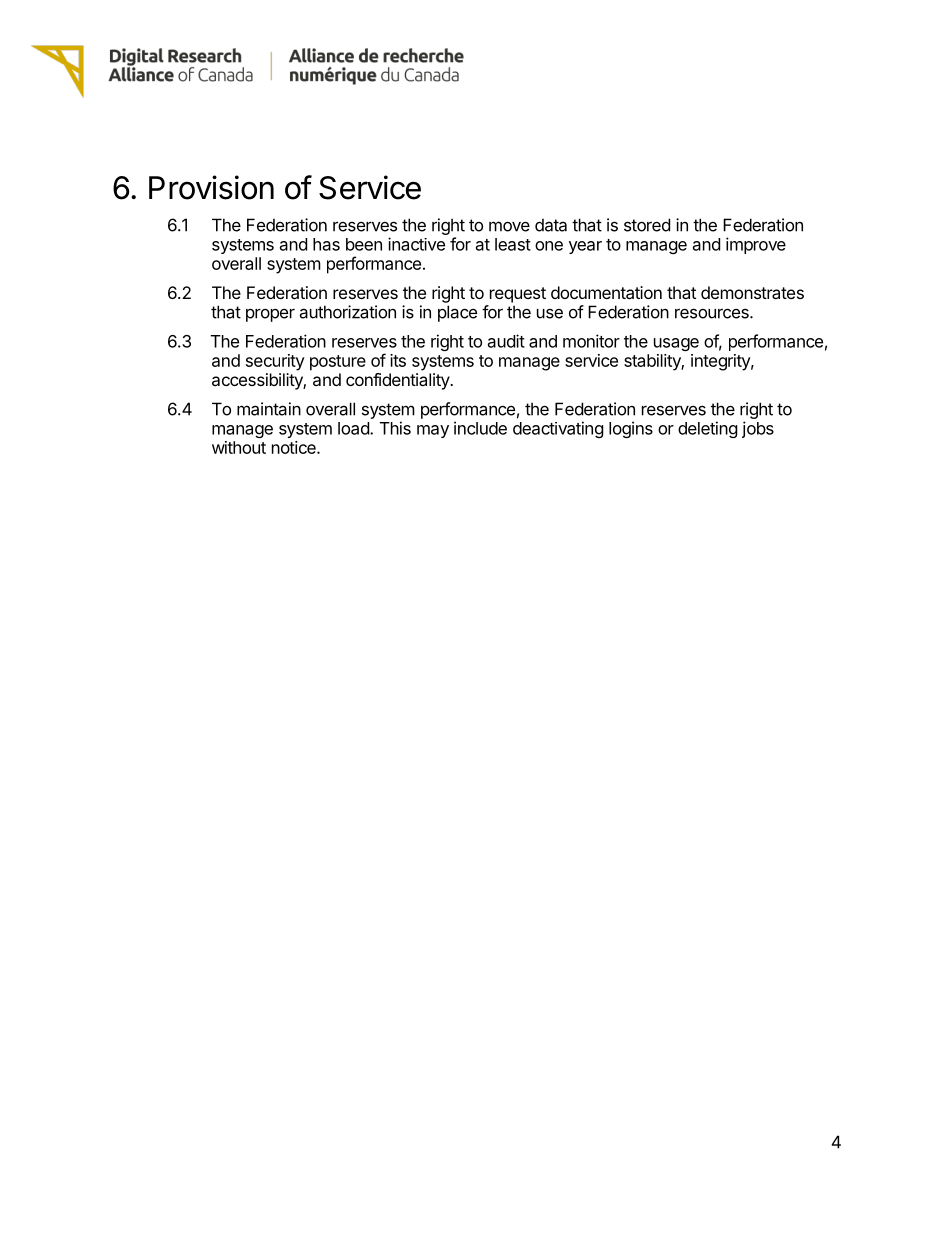 Image resolution: width=952 pixels, height=1233 pixels. What do you see at coordinates (518, 295) in the image?
I see `request` at bounding box center [518, 295].
